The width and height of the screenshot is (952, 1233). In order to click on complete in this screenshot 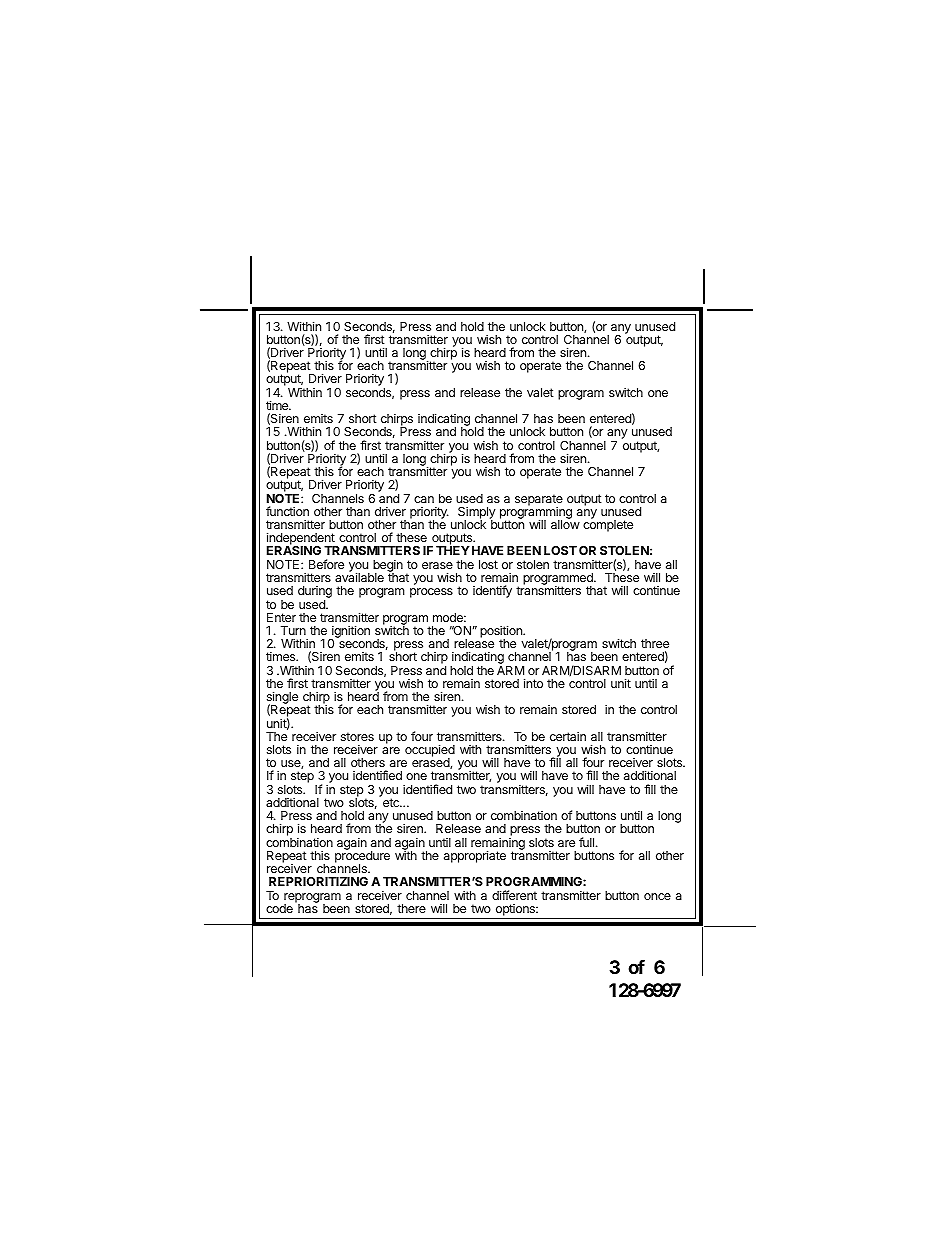, I will do `click(608, 525)`.
